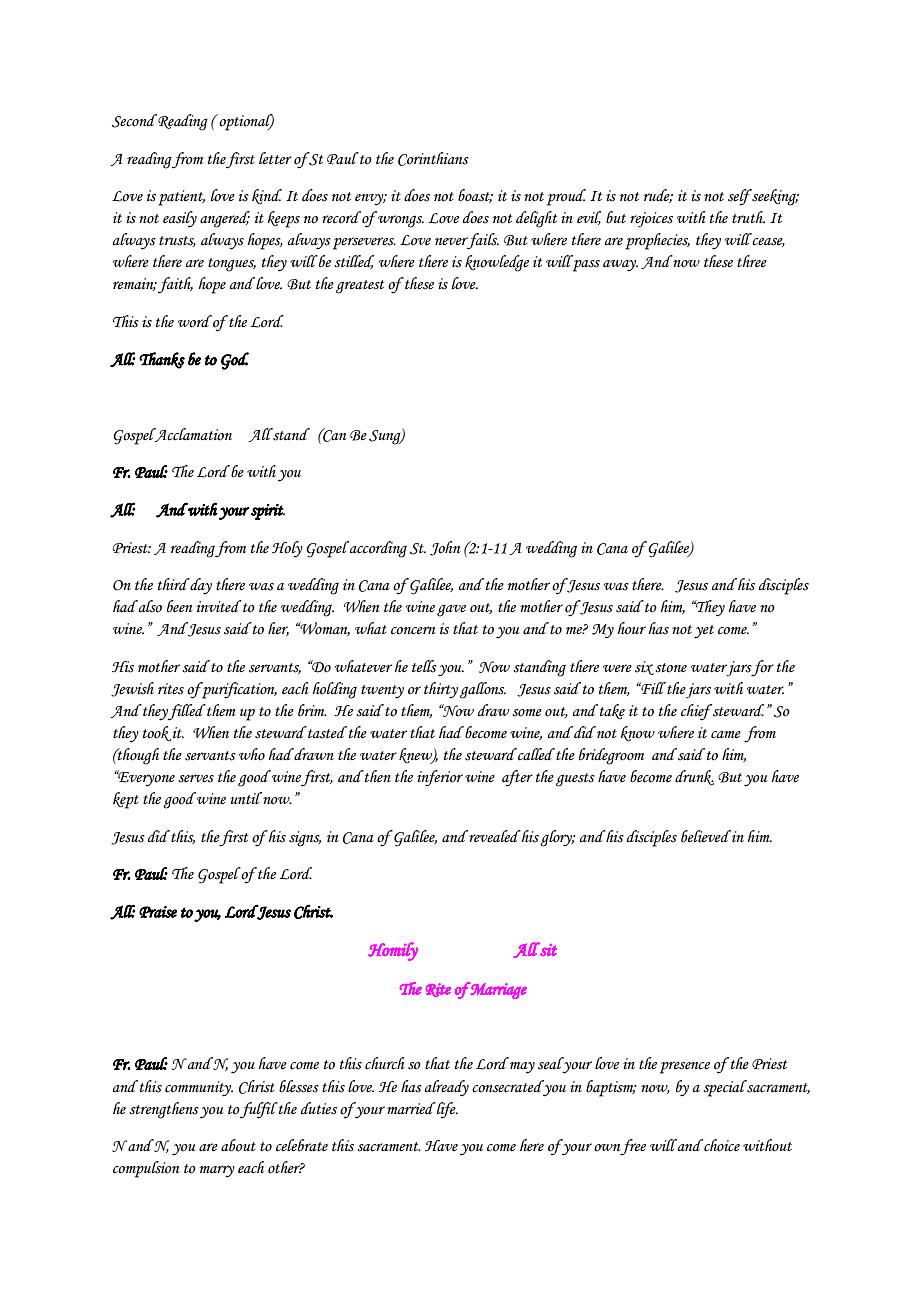  Describe the element at coordinates (200, 586) in the screenshot. I see `day` at that location.
